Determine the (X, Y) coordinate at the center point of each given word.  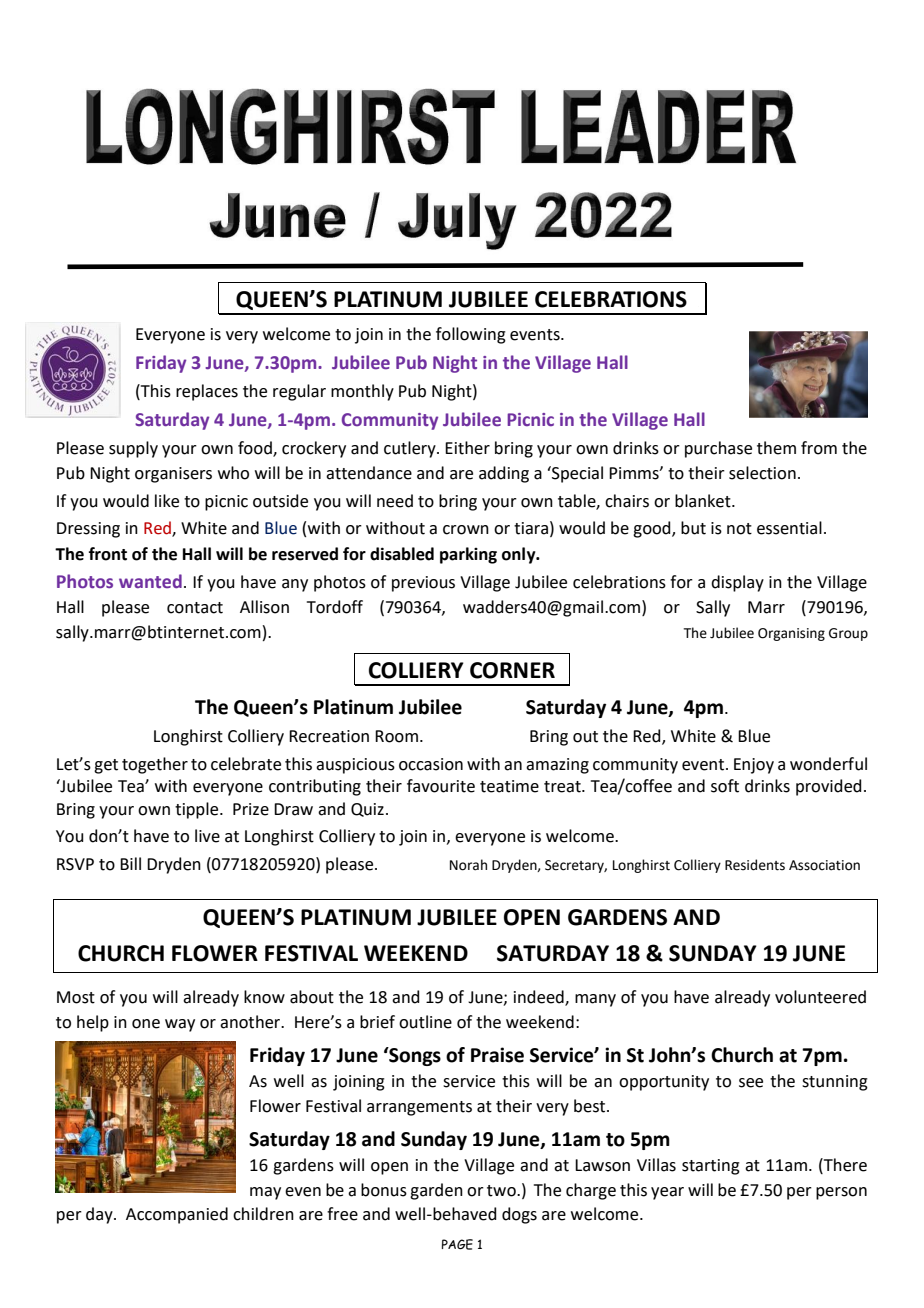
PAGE (457, 1244)
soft (725, 786)
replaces (207, 392)
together (155, 765)
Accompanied (177, 1215)
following (471, 335)
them (776, 448)
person (841, 1193)
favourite (441, 786)
